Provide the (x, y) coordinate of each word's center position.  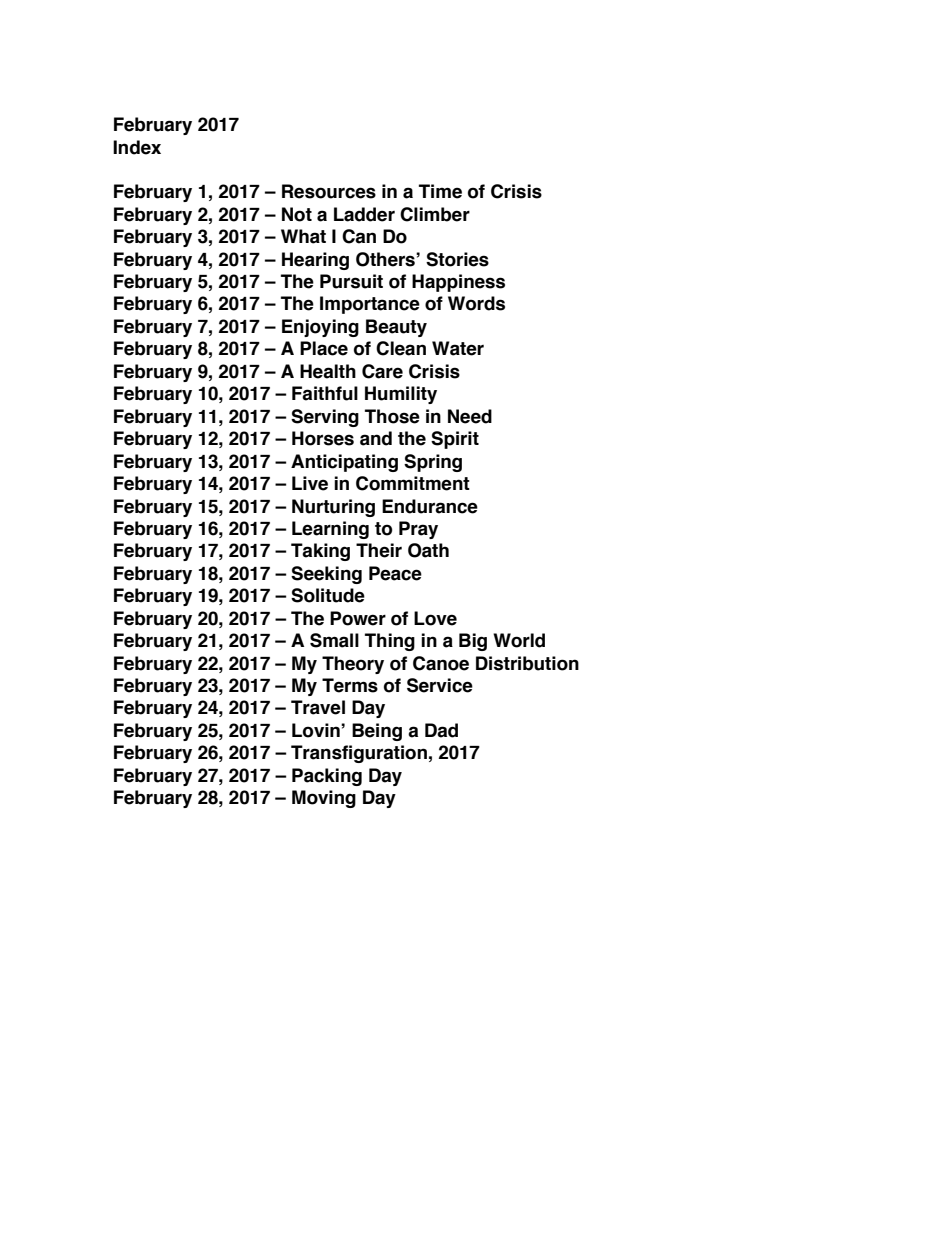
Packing (327, 777)
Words (476, 303)
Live (310, 483)
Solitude (328, 595)
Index (137, 147)
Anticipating (344, 463)
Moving (324, 799)
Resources (329, 191)
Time (440, 191)
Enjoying (320, 328)
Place (324, 348)
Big (473, 642)
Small (334, 640)
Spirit (455, 440)
